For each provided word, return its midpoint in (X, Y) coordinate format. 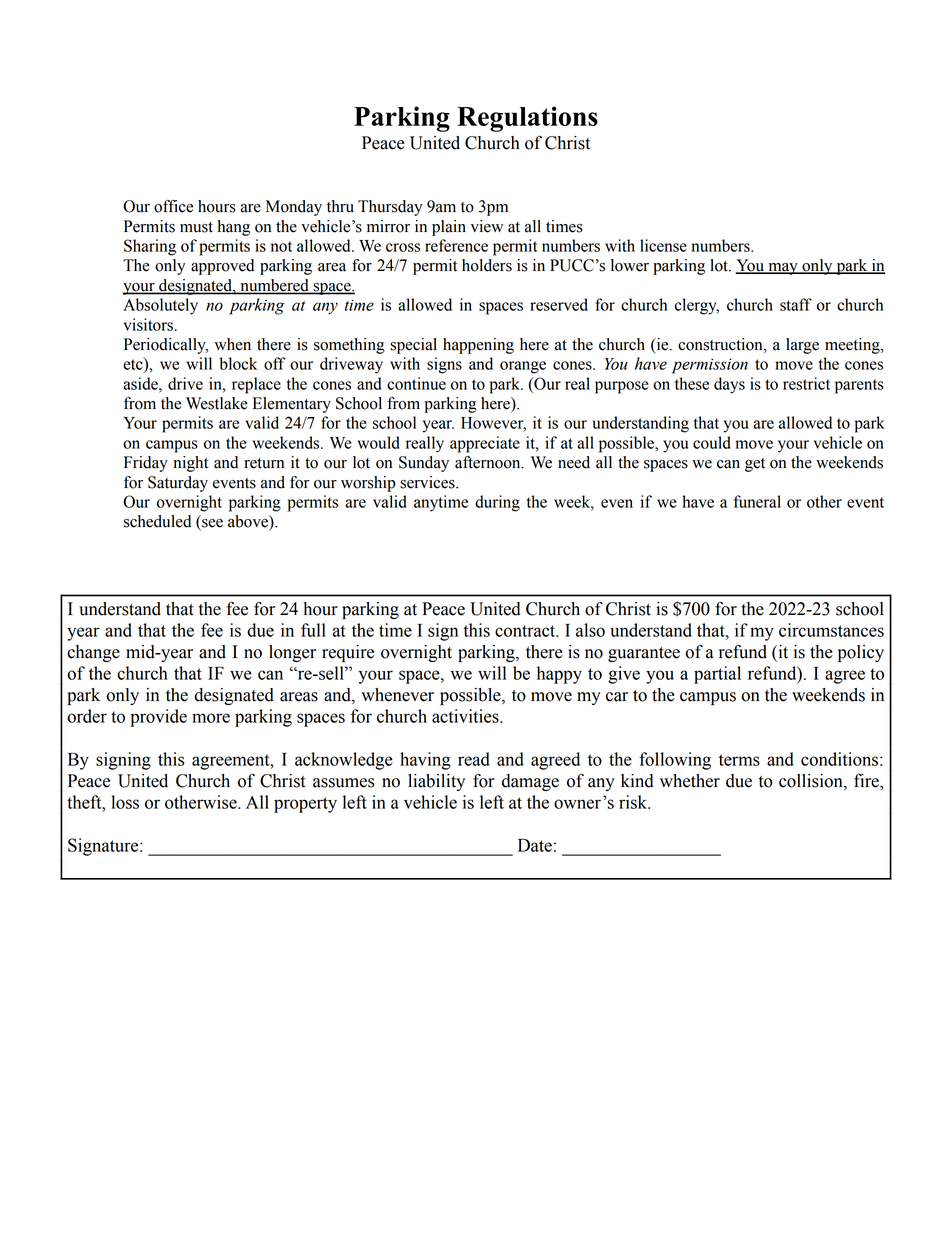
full (313, 630)
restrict (806, 383)
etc (134, 365)
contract (526, 631)
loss (125, 802)
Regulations (527, 119)
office (173, 206)
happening (478, 346)
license (663, 245)
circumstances (831, 630)
